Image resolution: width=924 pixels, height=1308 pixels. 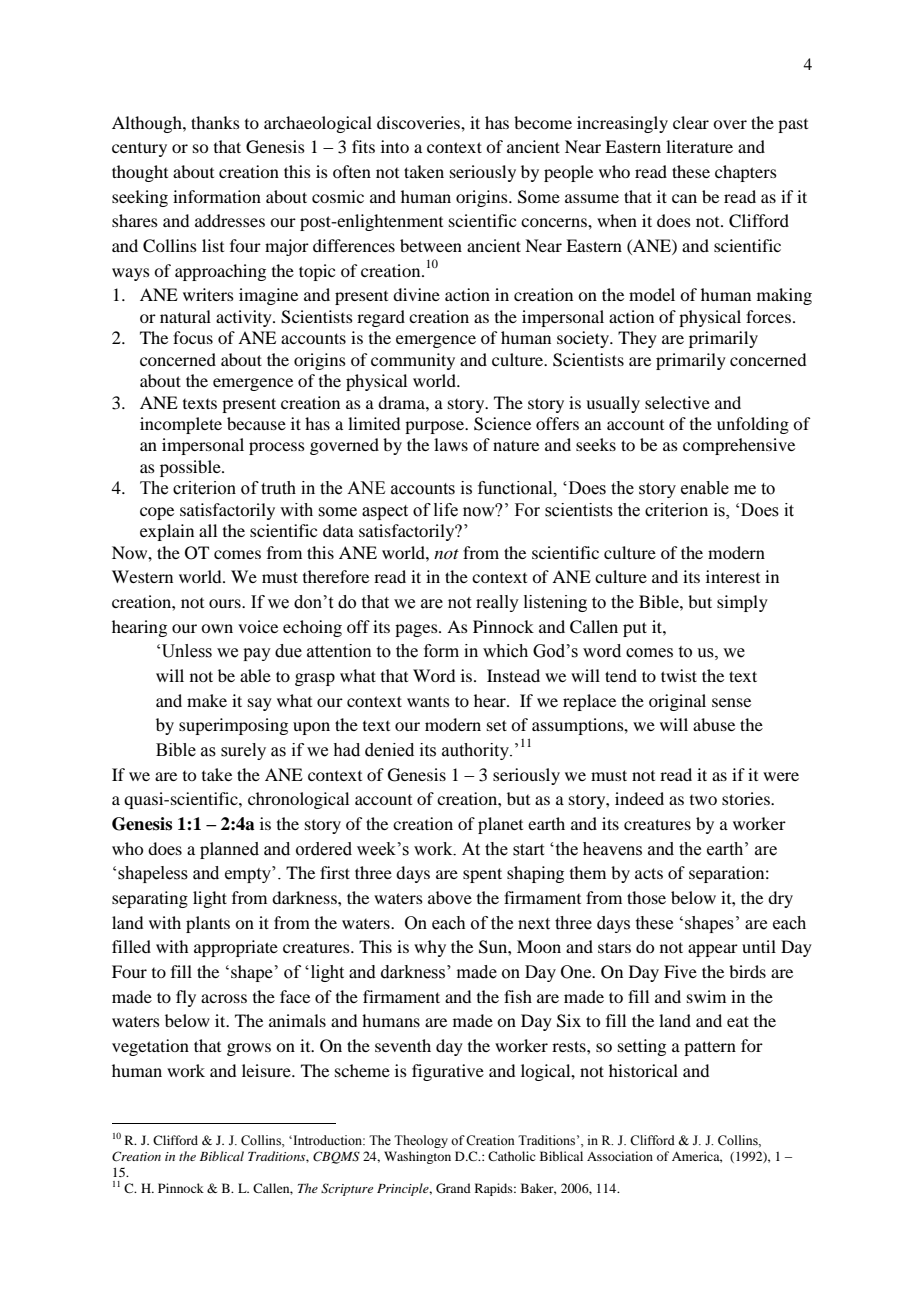 I want to click on appear, so click(x=713, y=950).
